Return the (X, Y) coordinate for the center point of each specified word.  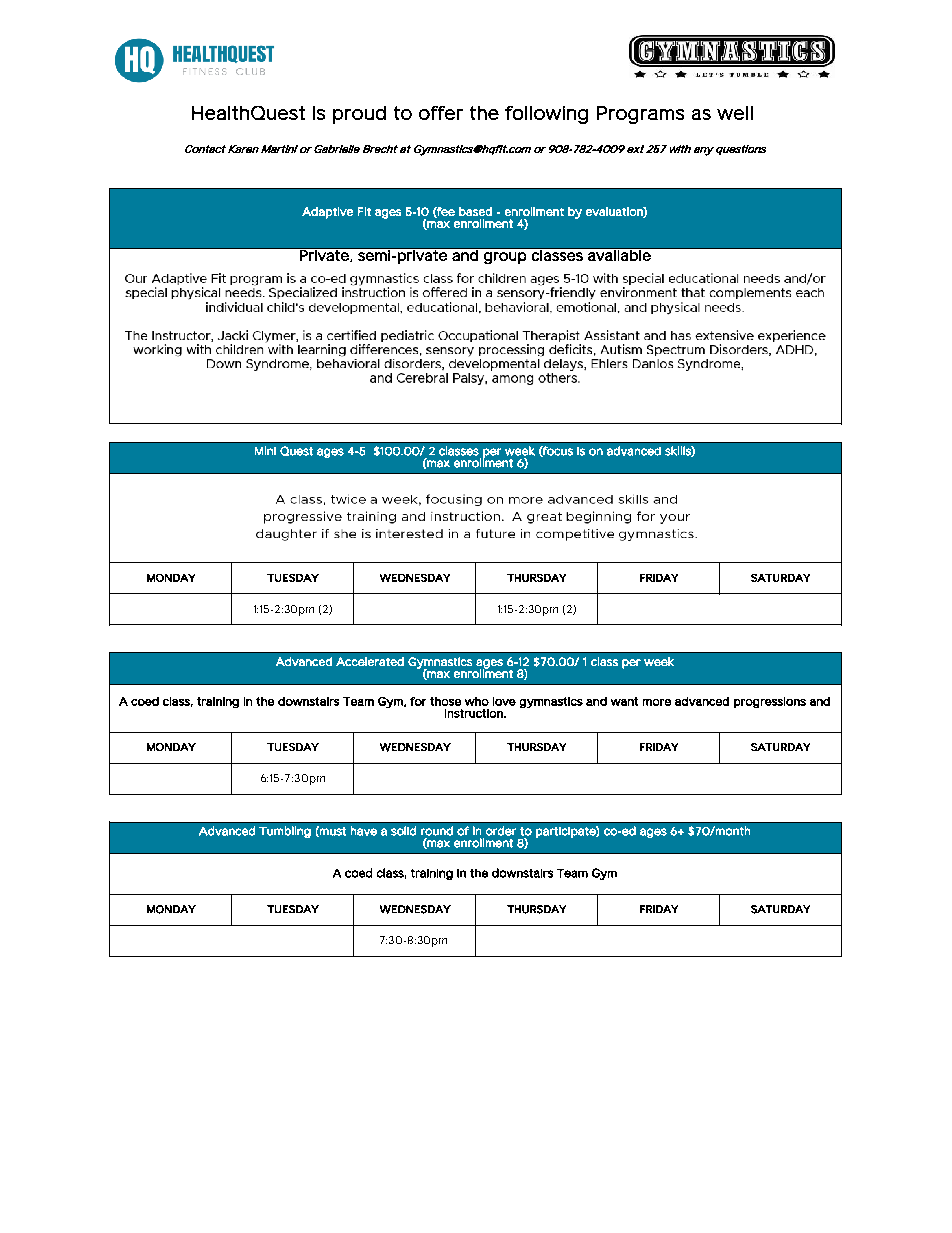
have (364, 831)
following (546, 115)
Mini (265, 450)
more (657, 702)
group (505, 258)
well (735, 113)
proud (359, 115)
